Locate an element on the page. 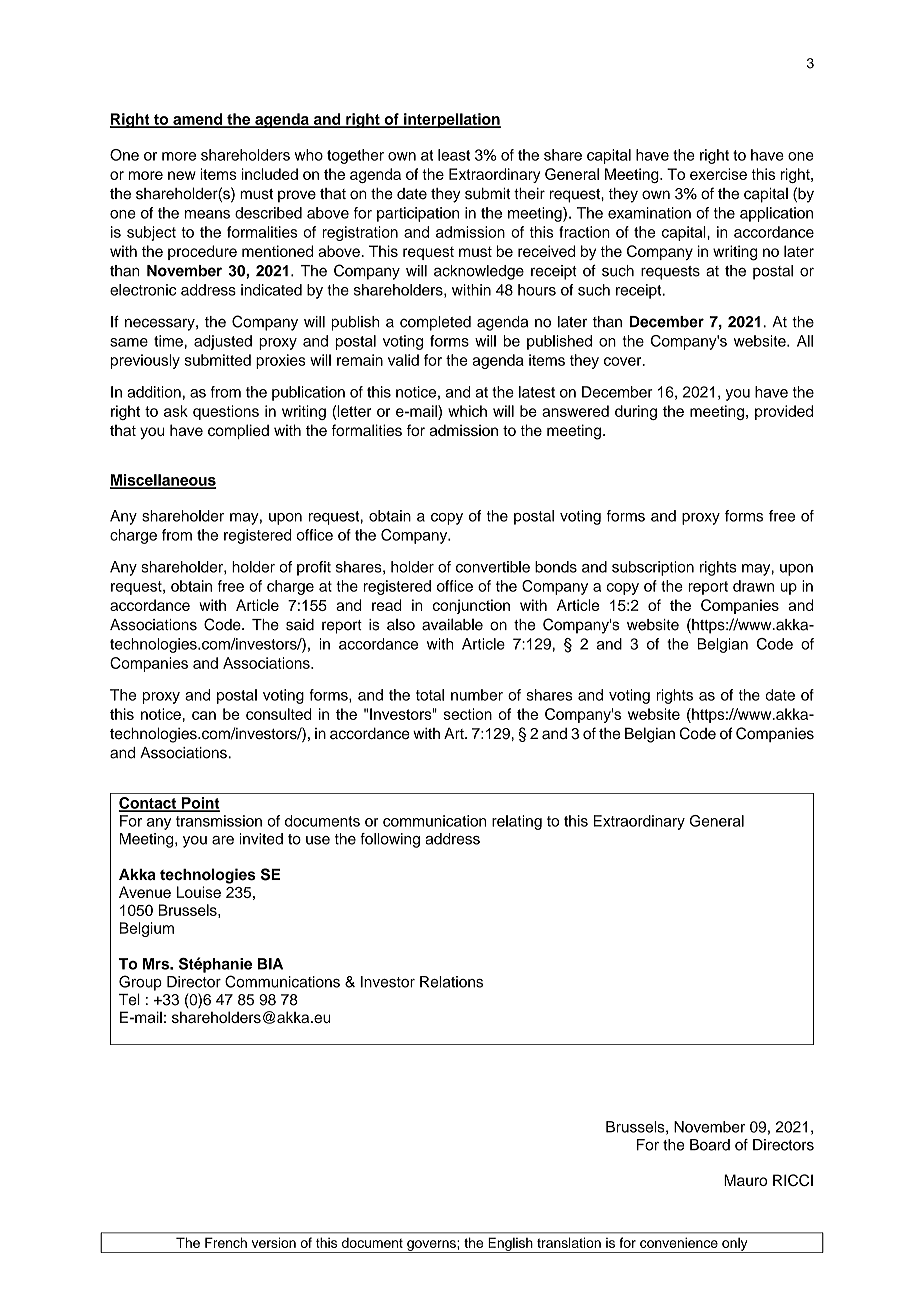 The width and height of the image is (924, 1308). new is located at coordinates (182, 175).
